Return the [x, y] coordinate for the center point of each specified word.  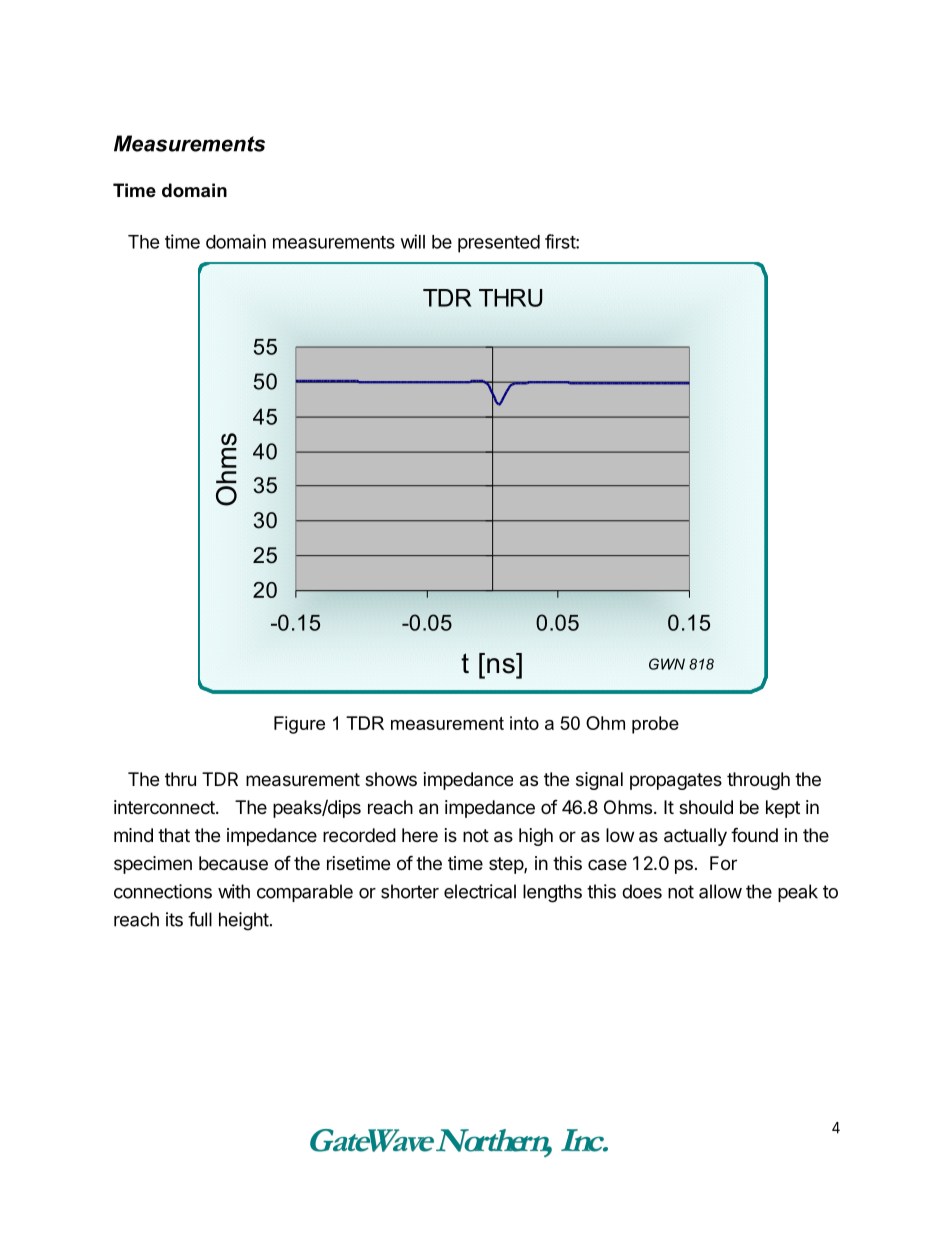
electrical [480, 891]
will [413, 241]
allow [720, 891]
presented [499, 244]
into [524, 723]
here [420, 835]
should [706, 807]
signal [599, 781]
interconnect [165, 807]
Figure [299, 725]
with [234, 891]
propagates [676, 781]
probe [655, 725]
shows [391, 779]
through [758, 781]
